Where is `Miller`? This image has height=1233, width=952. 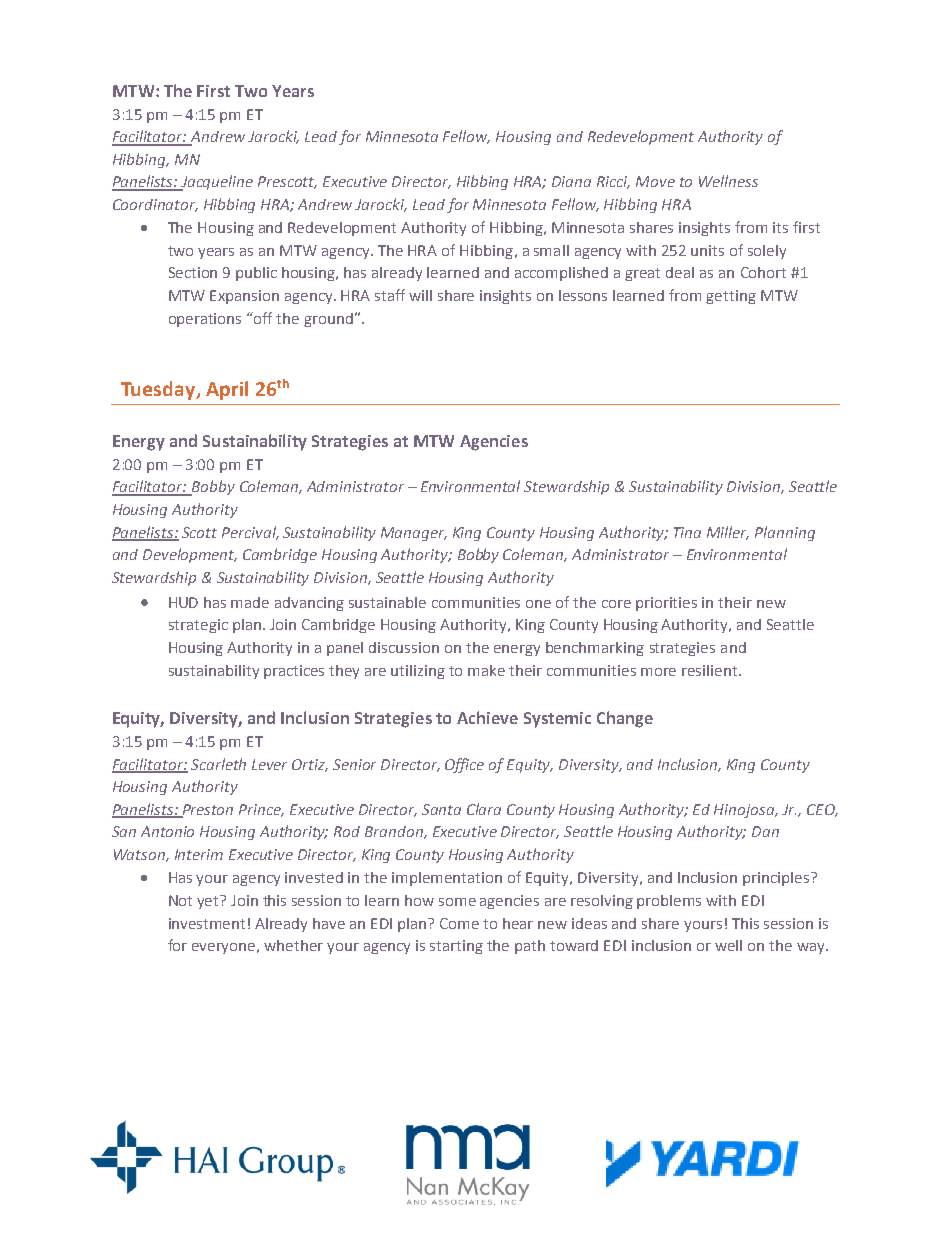
Miller is located at coordinates (728, 533).
